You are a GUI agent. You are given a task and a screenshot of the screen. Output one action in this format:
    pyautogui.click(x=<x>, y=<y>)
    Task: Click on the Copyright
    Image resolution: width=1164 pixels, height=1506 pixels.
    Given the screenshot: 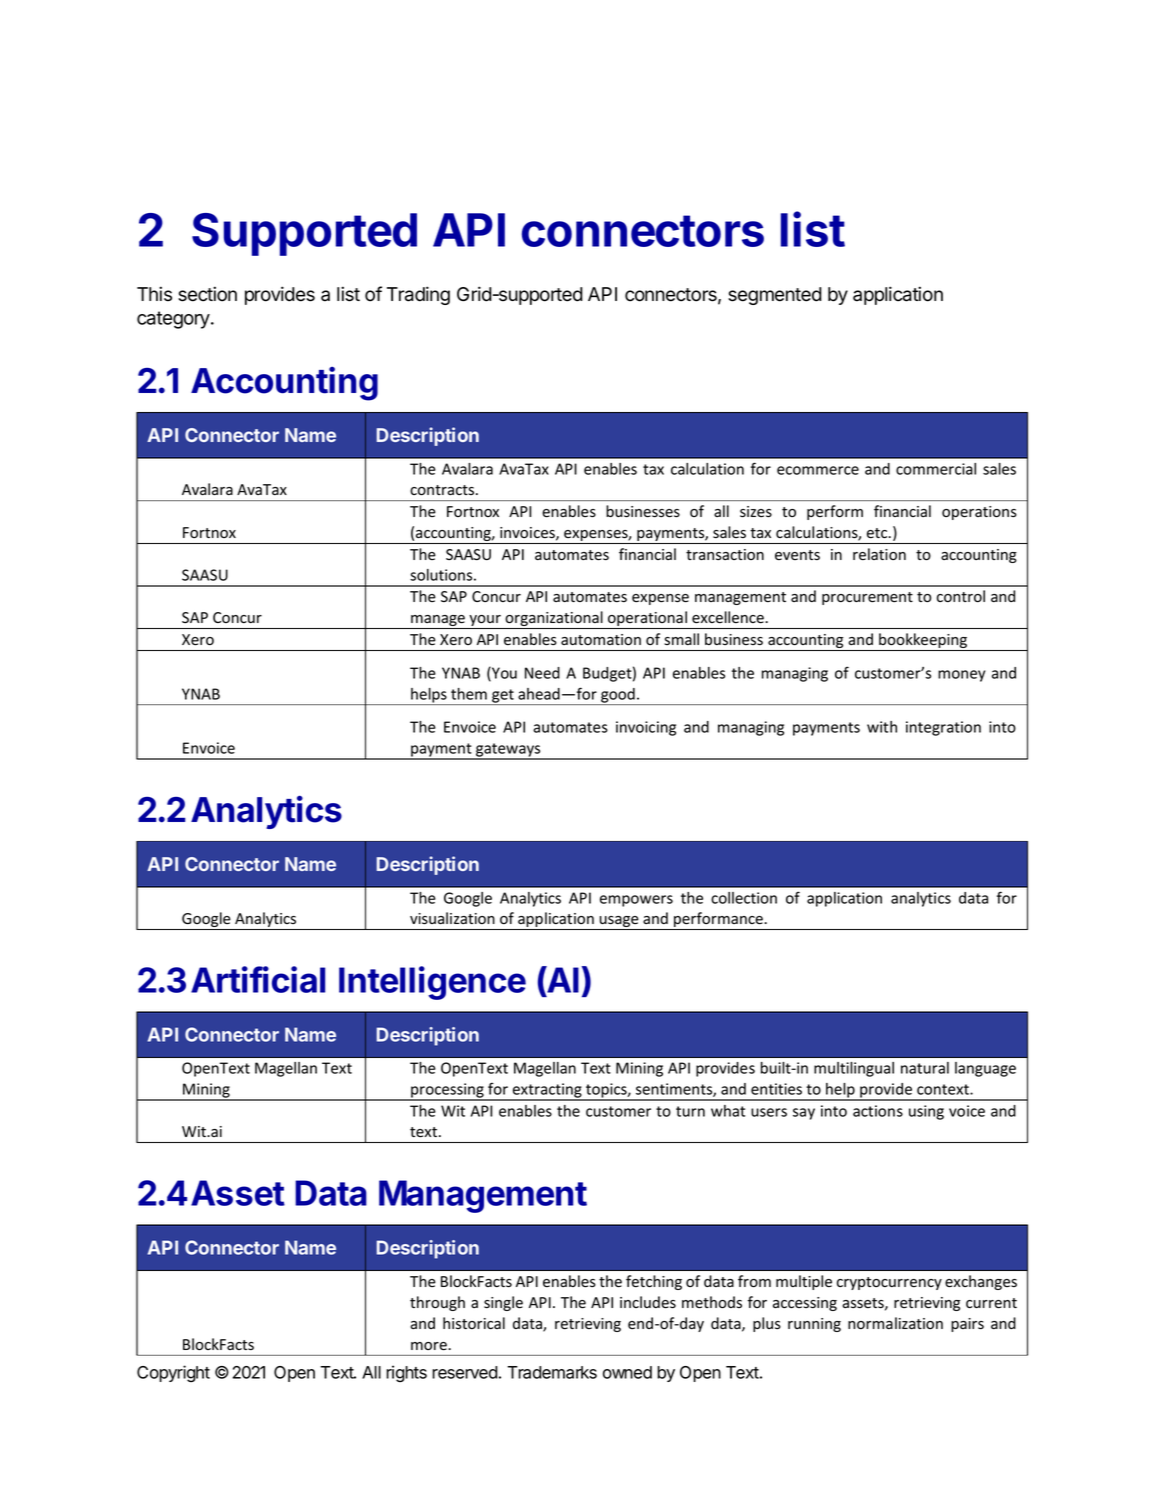 What is the action you would take?
    pyautogui.click(x=173, y=1374)
